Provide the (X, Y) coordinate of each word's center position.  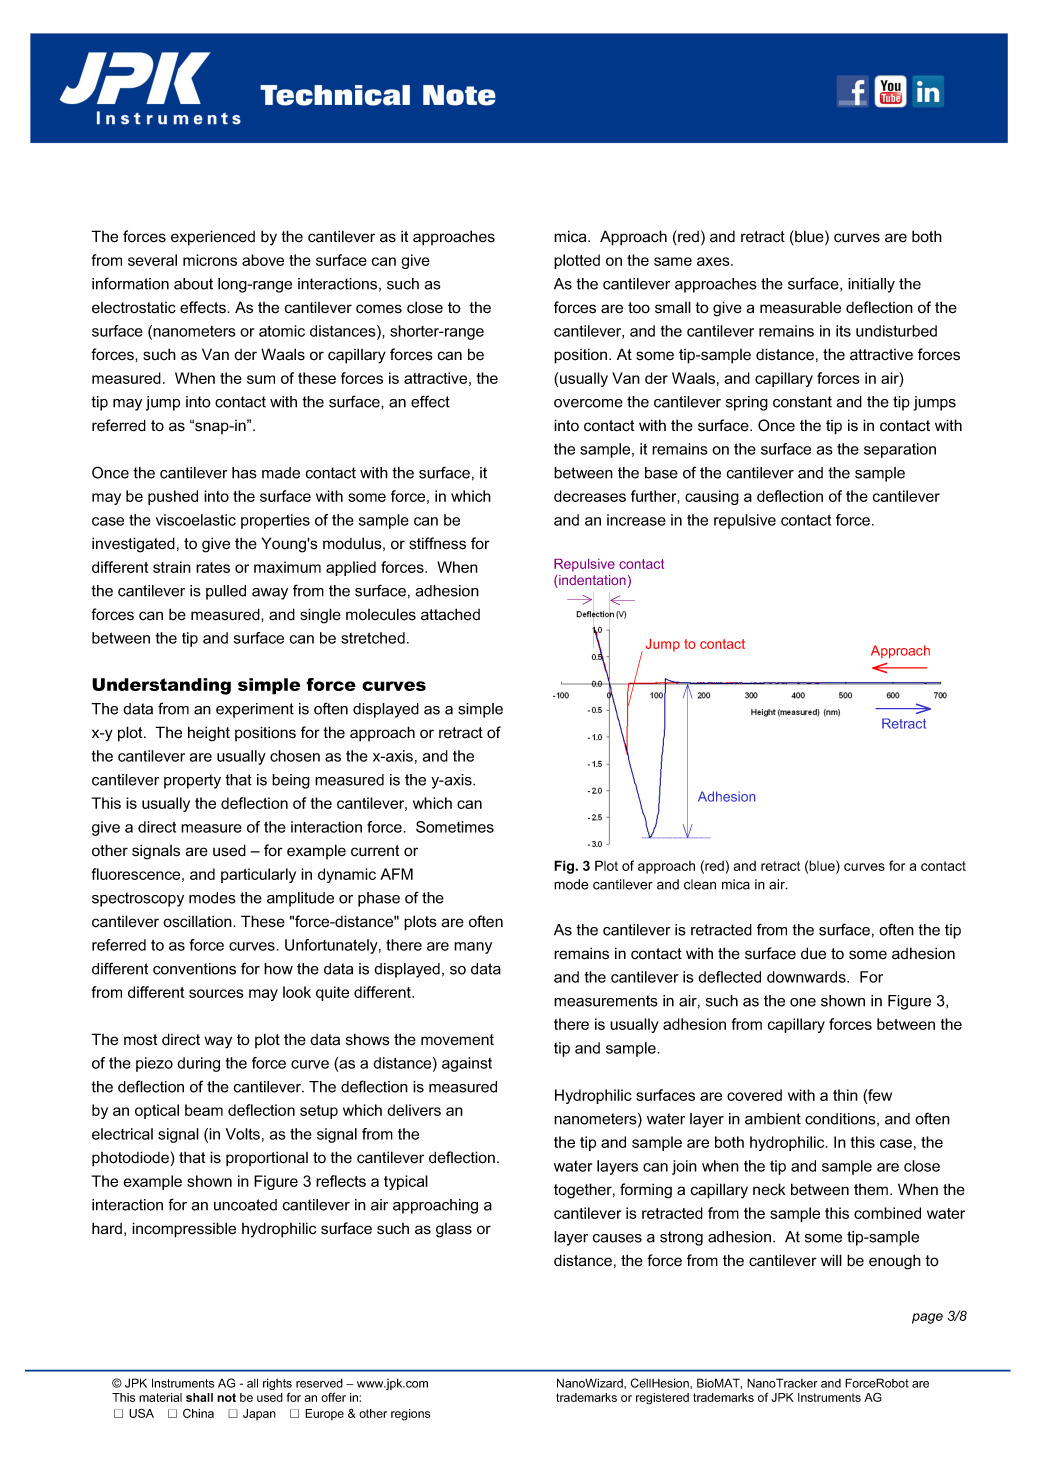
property (192, 781)
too (639, 308)
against (467, 1064)
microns (210, 260)
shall (199, 1397)
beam (204, 1110)
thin (845, 1095)
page (927, 1318)
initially (871, 285)
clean (700, 884)
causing (712, 497)
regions (410, 1415)
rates (213, 567)
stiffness (437, 543)
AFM (396, 874)
